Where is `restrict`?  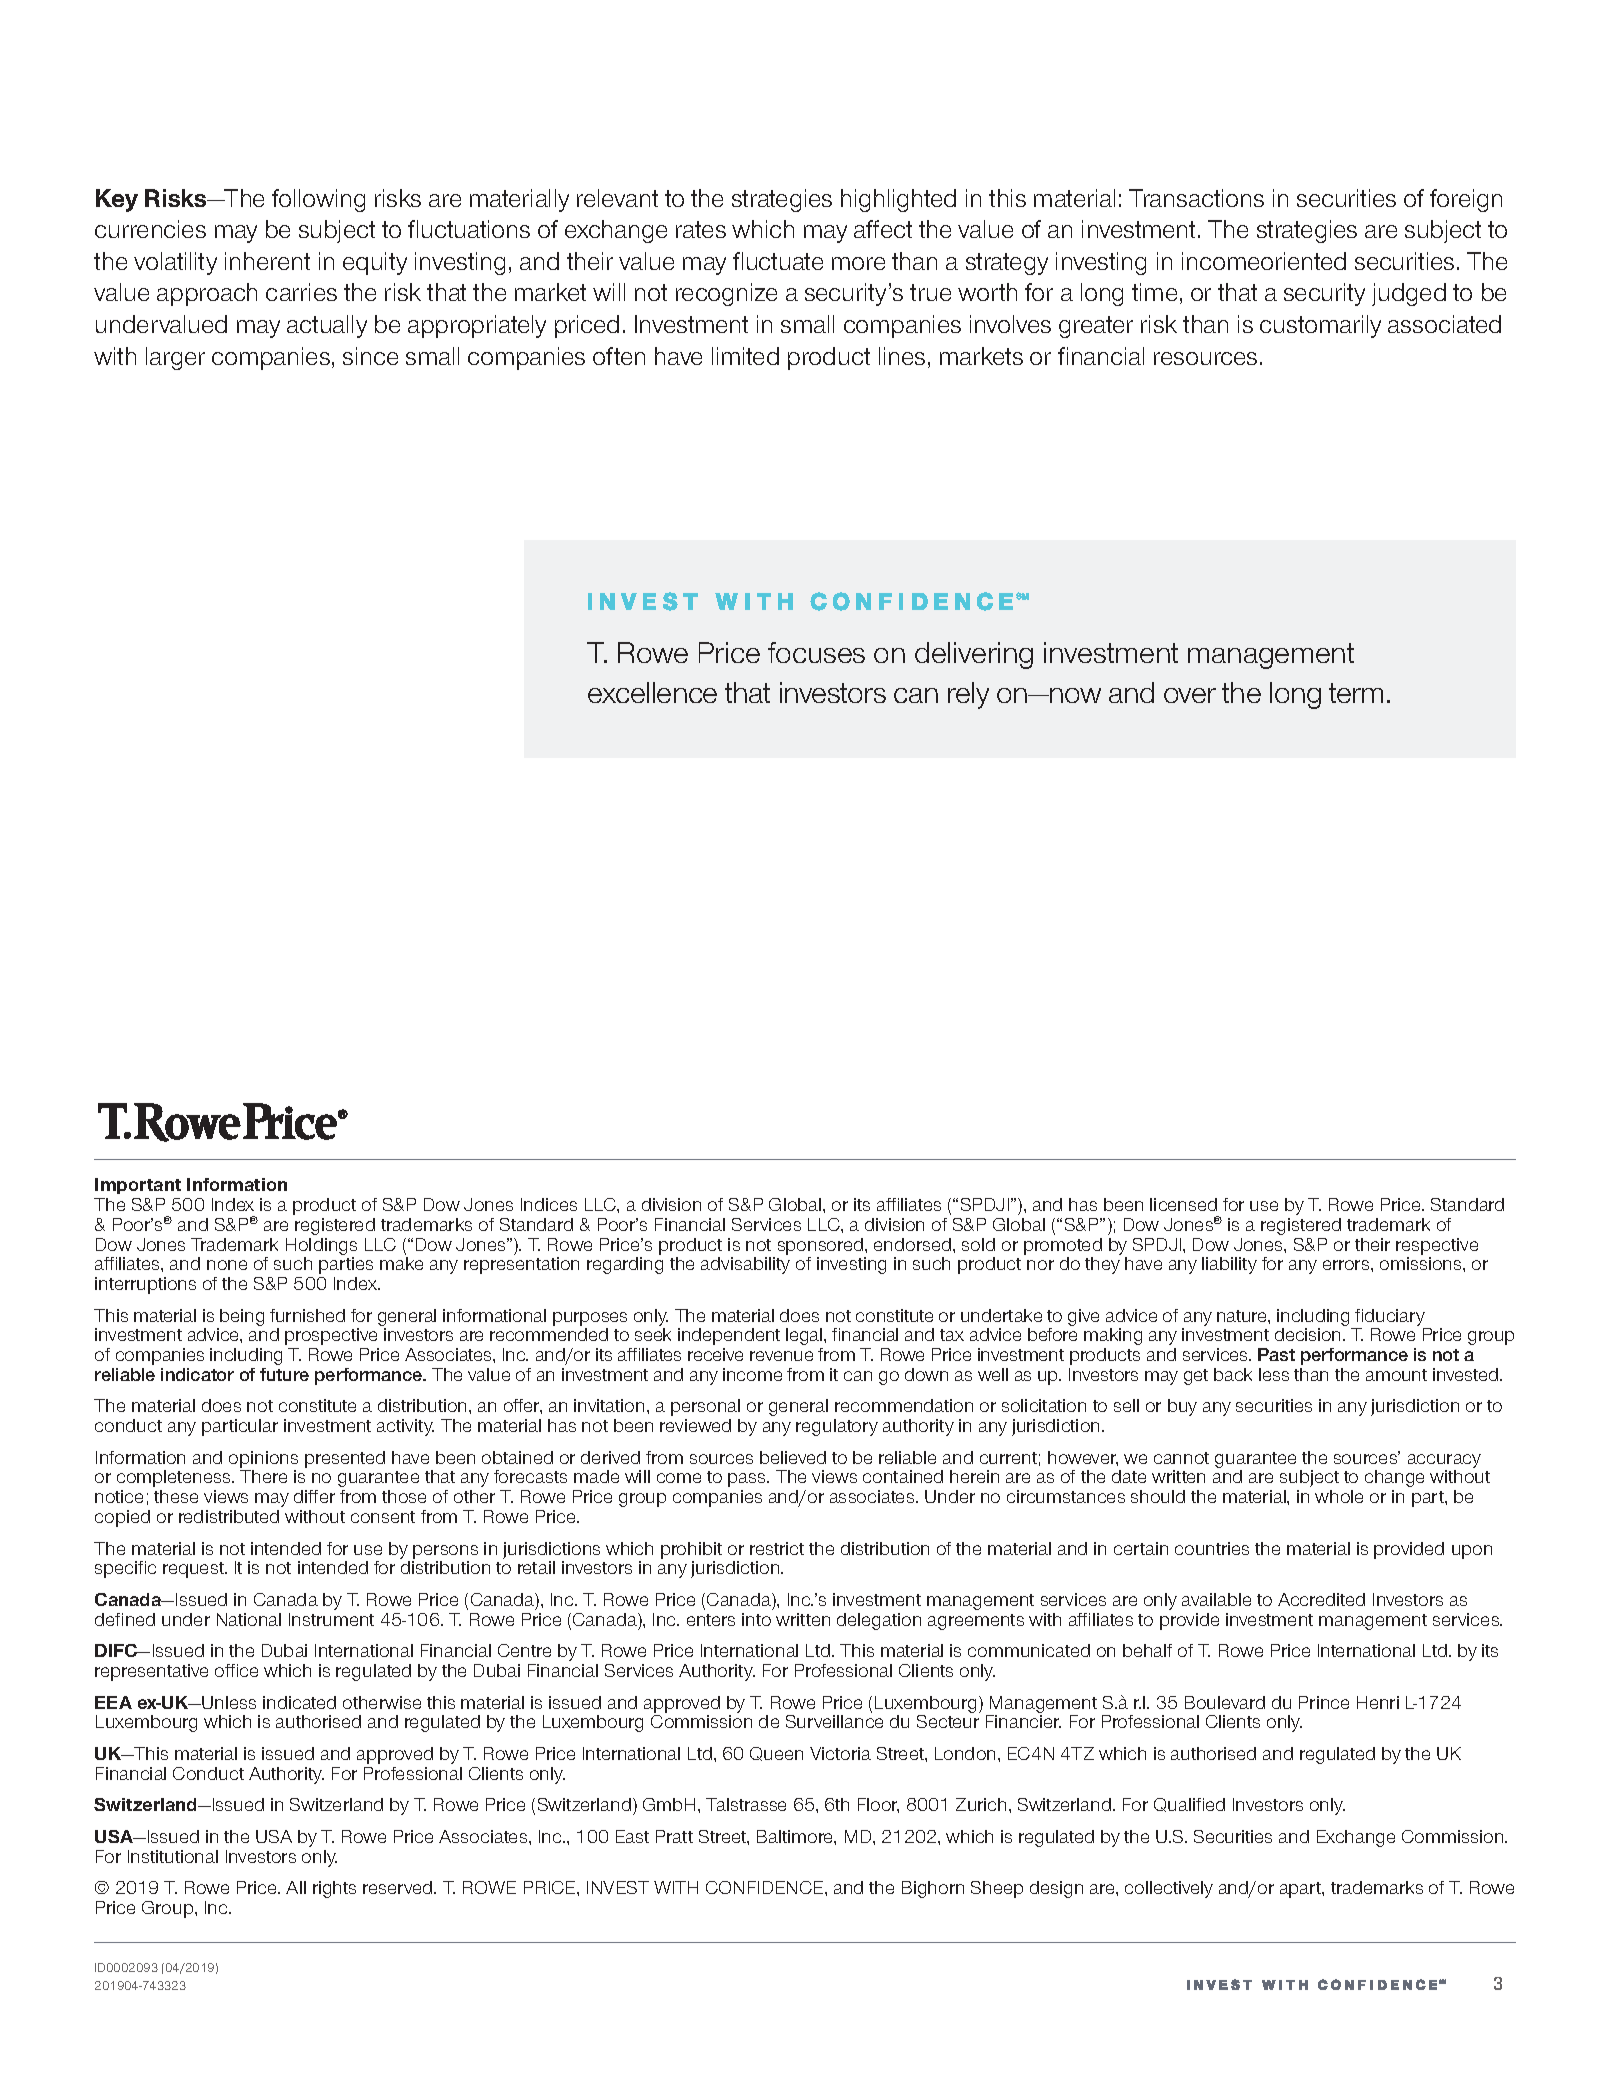 restrict is located at coordinates (777, 1548).
